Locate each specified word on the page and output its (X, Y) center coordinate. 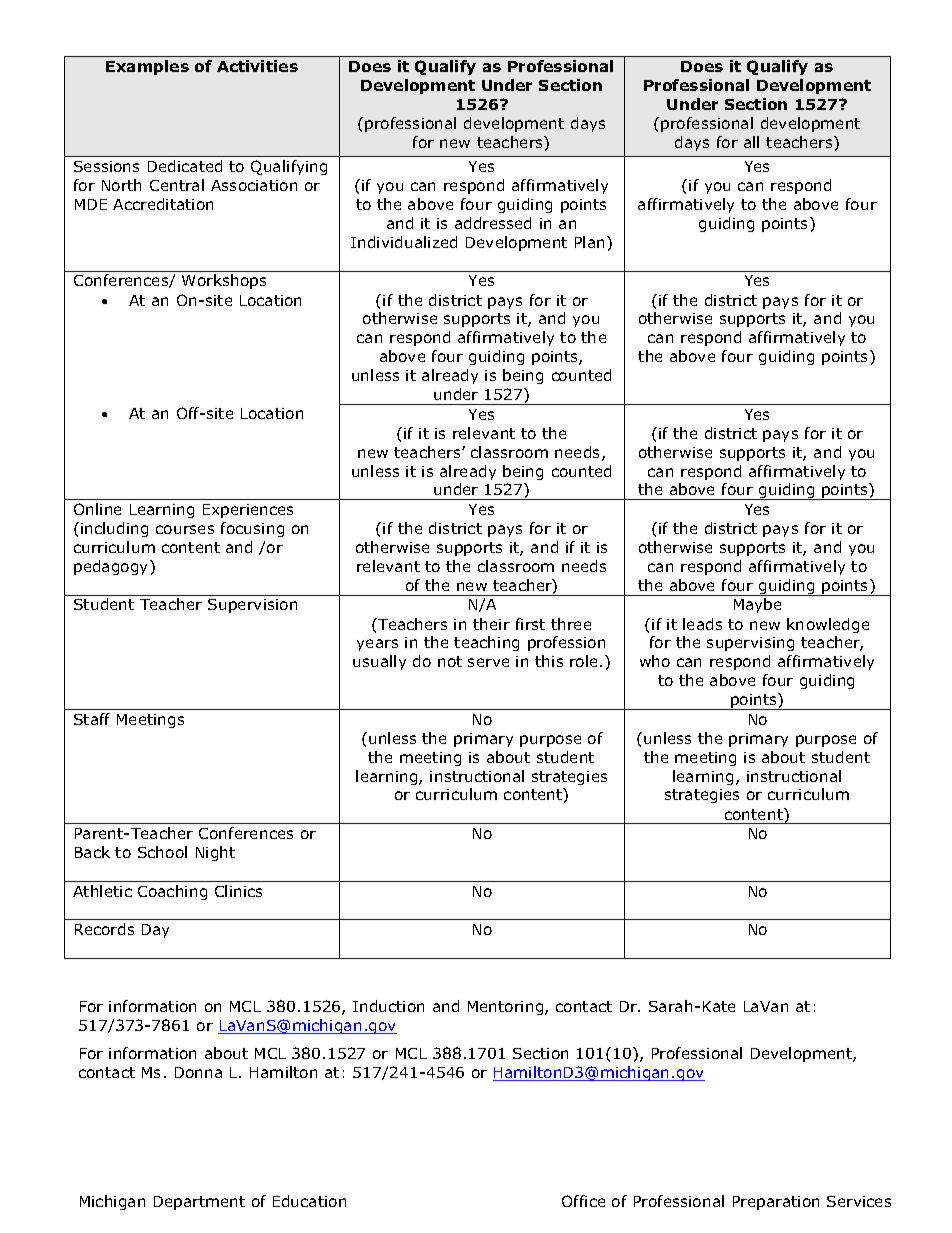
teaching (486, 643)
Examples (147, 67)
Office (583, 1201)
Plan (589, 242)
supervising (750, 644)
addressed (493, 223)
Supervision (252, 606)
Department (199, 1203)
